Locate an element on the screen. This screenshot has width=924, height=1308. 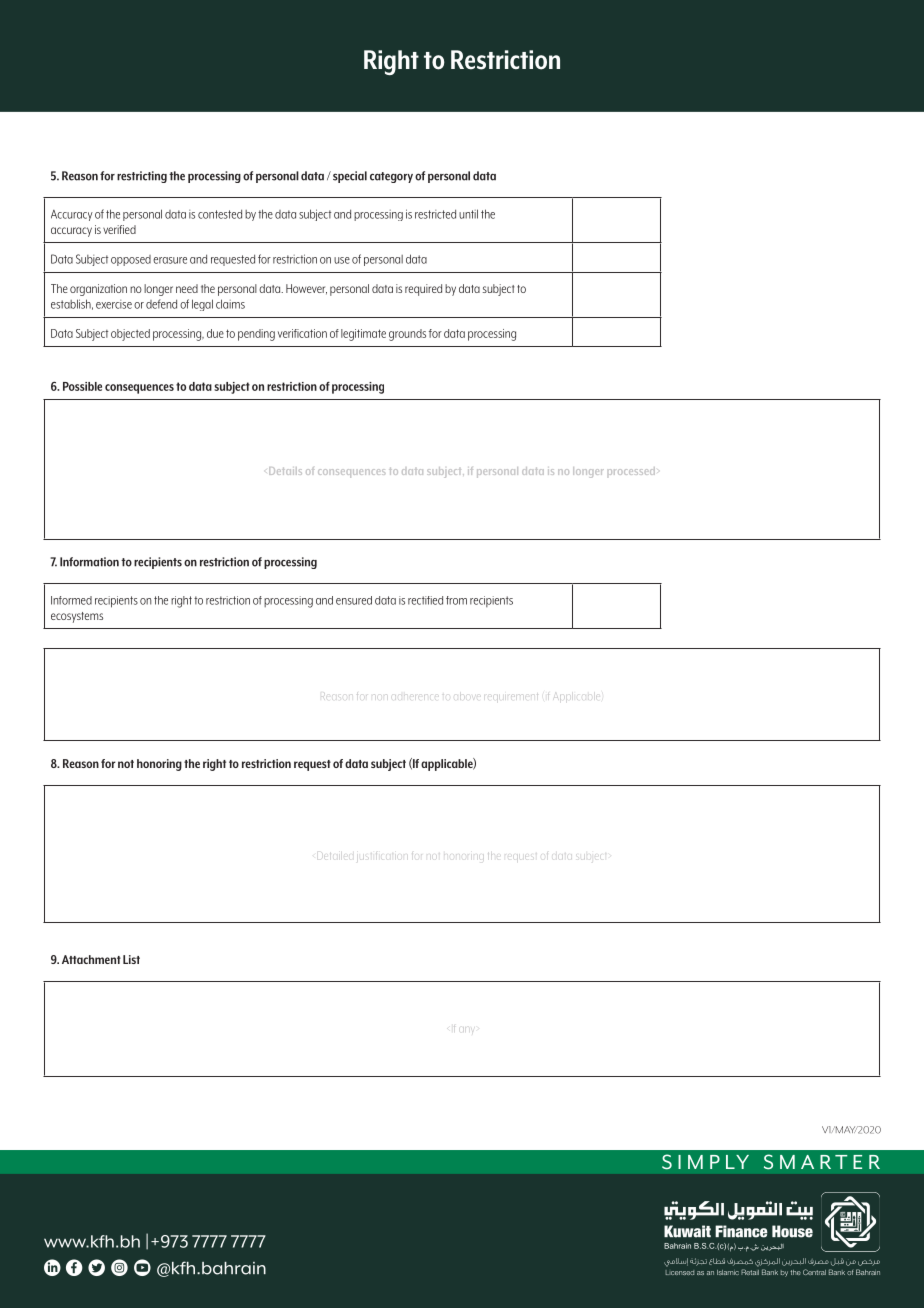
special is located at coordinates (350, 177).
